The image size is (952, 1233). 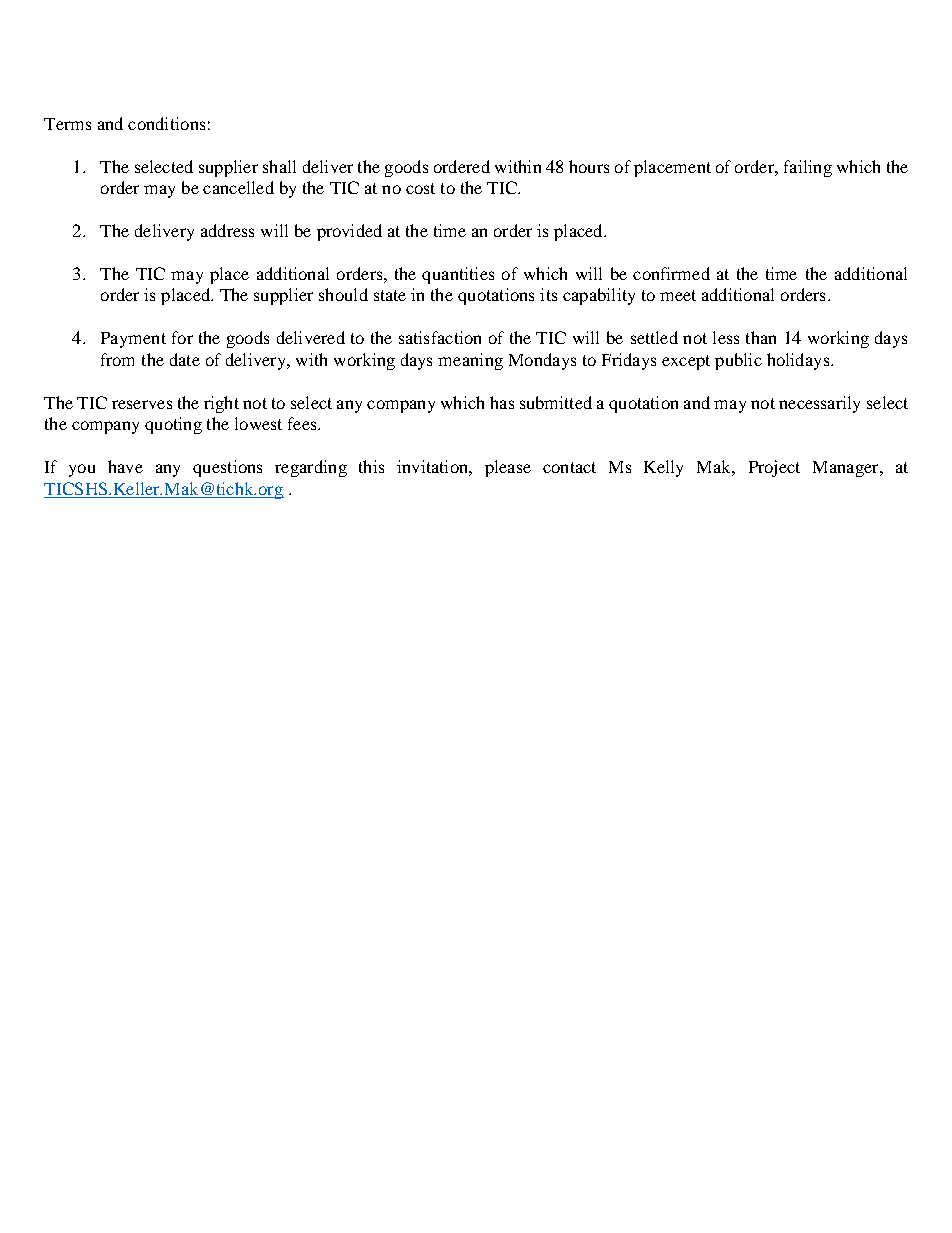 I want to click on public, so click(x=738, y=361).
